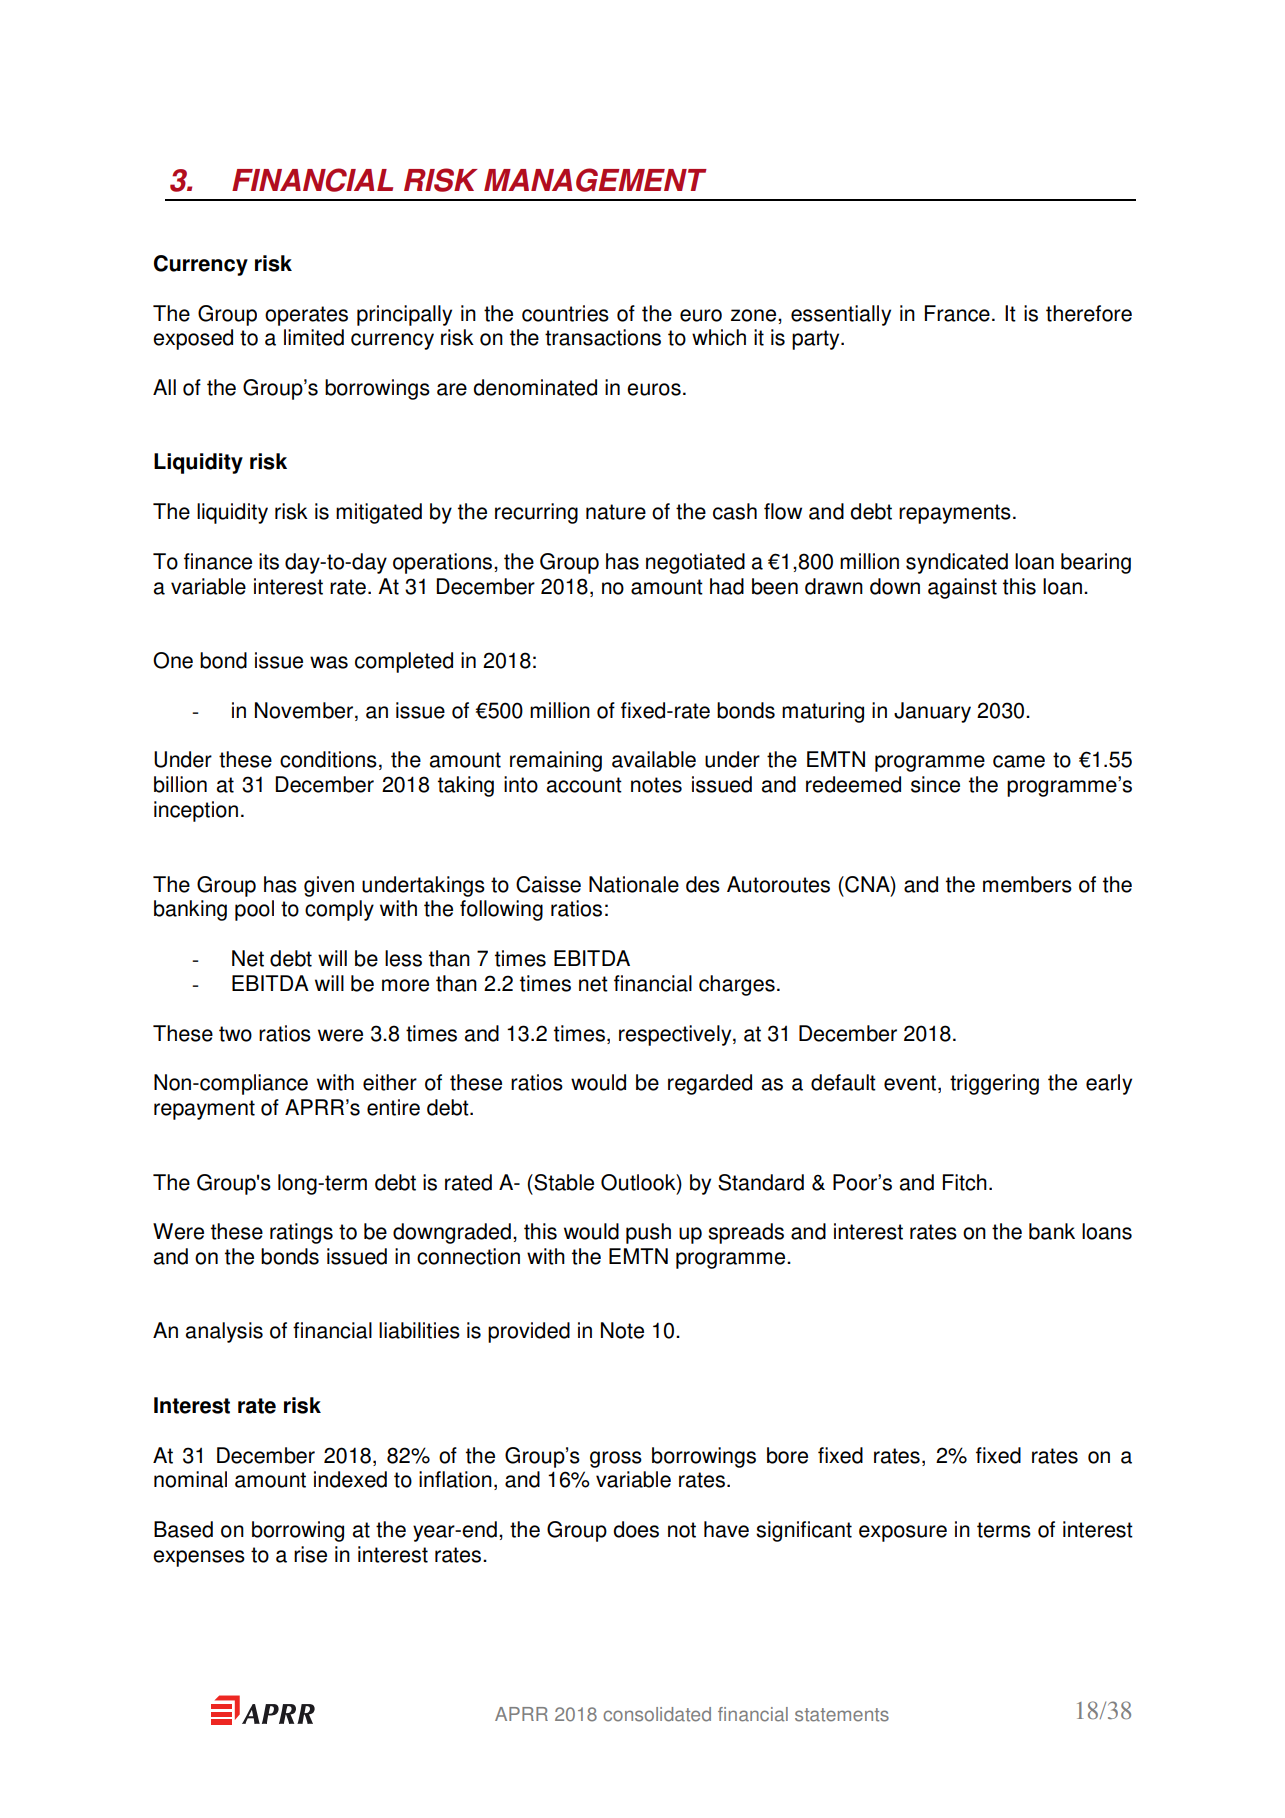 The image size is (1285, 1818). I want to click on rise, so click(310, 1554).
